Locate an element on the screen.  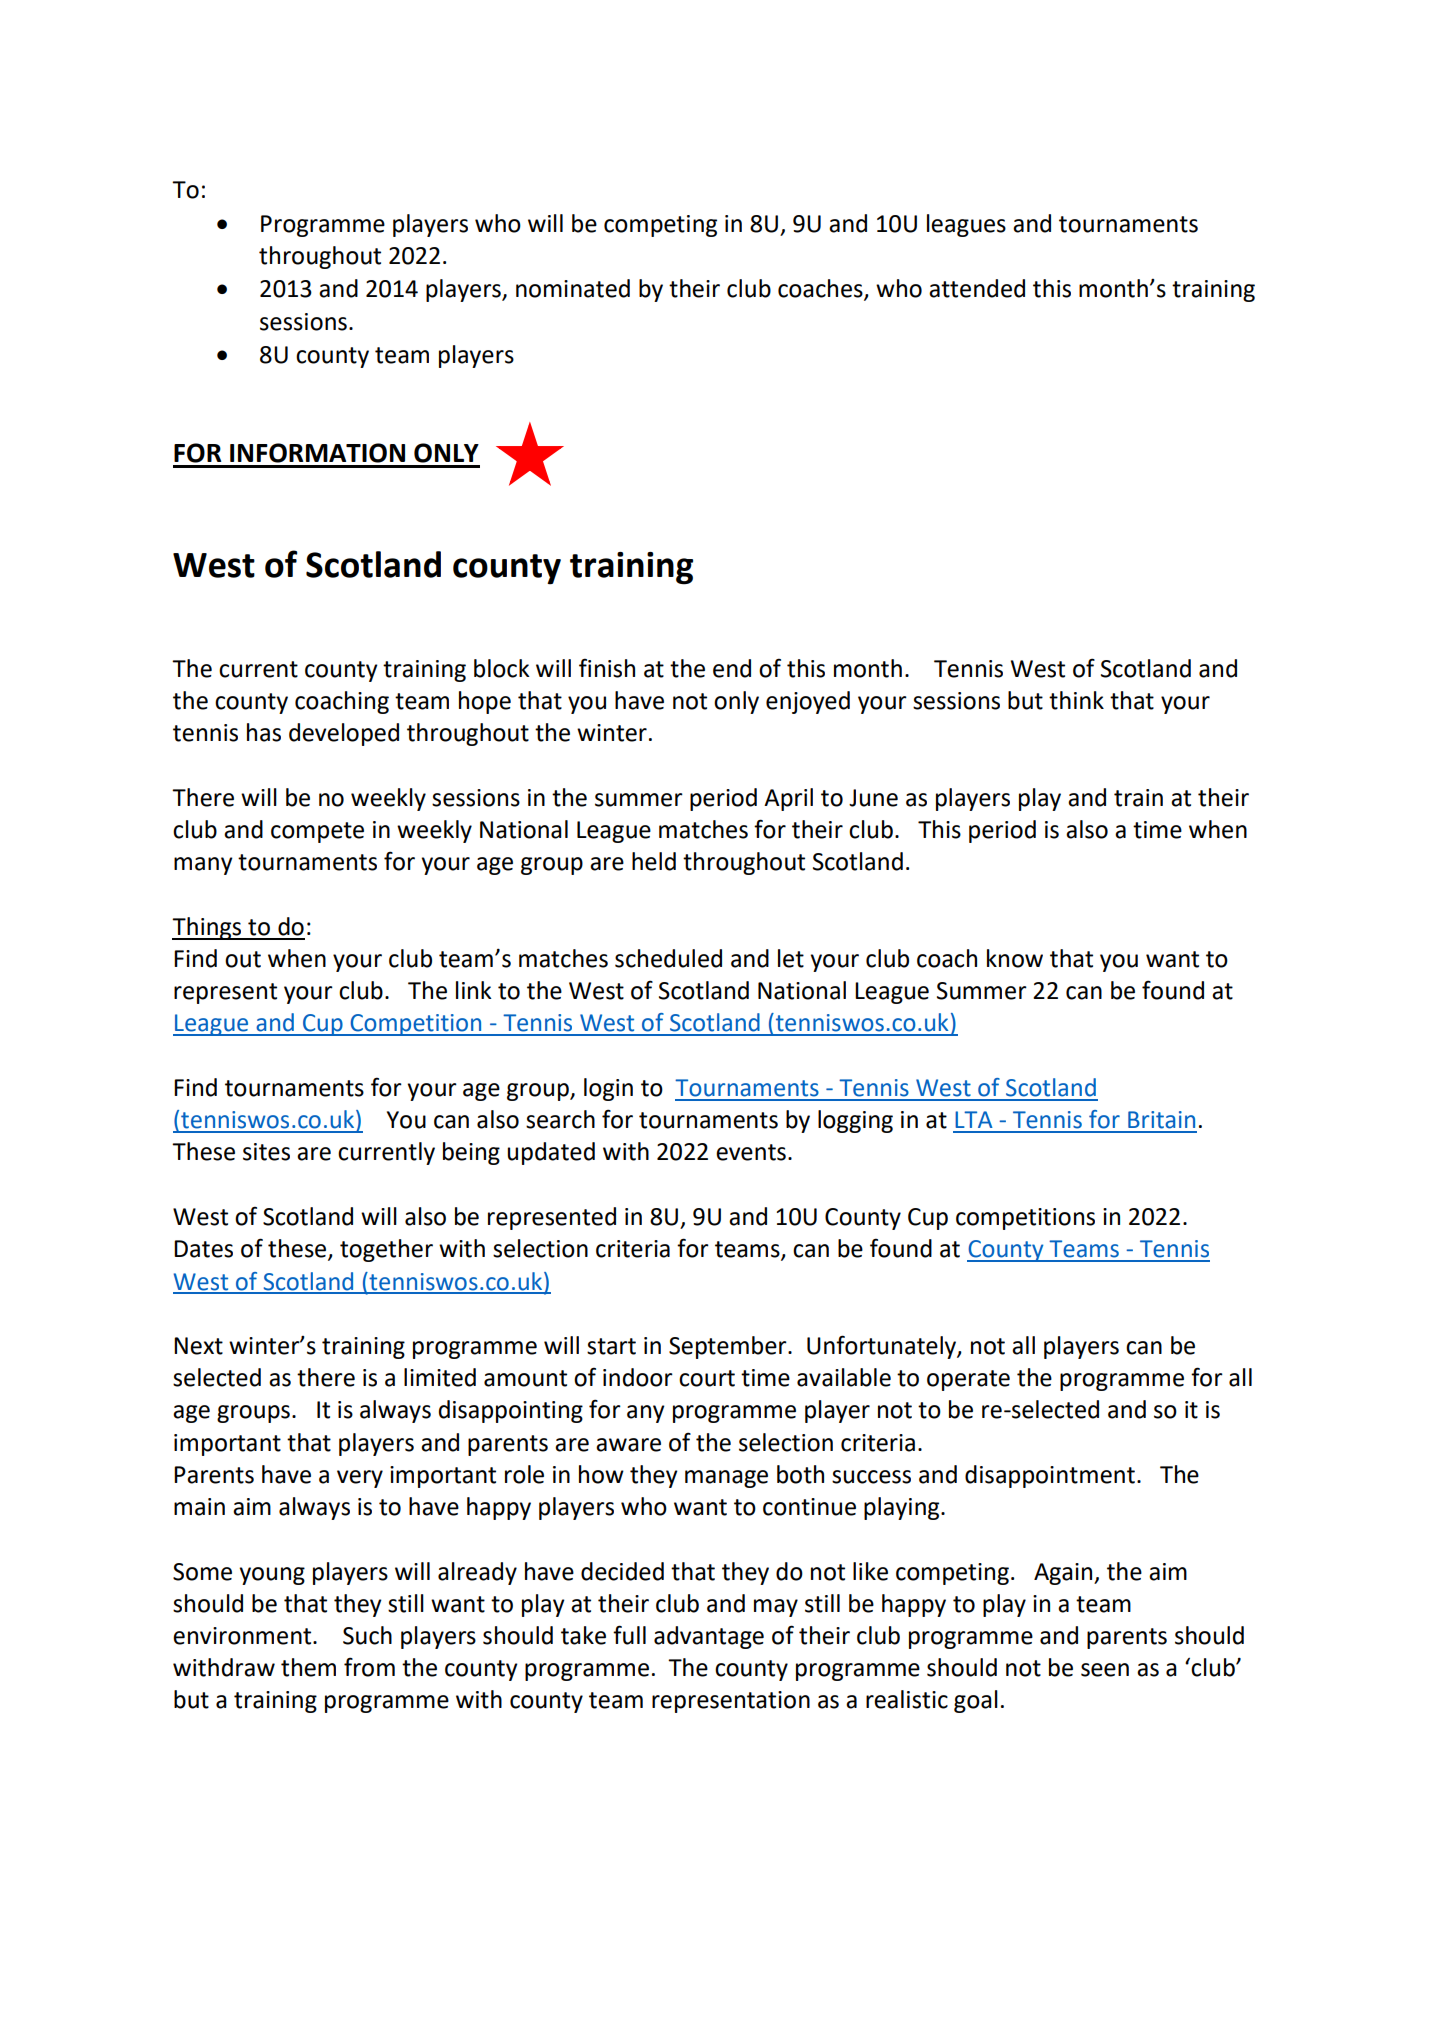
logging is located at coordinates (855, 1121).
